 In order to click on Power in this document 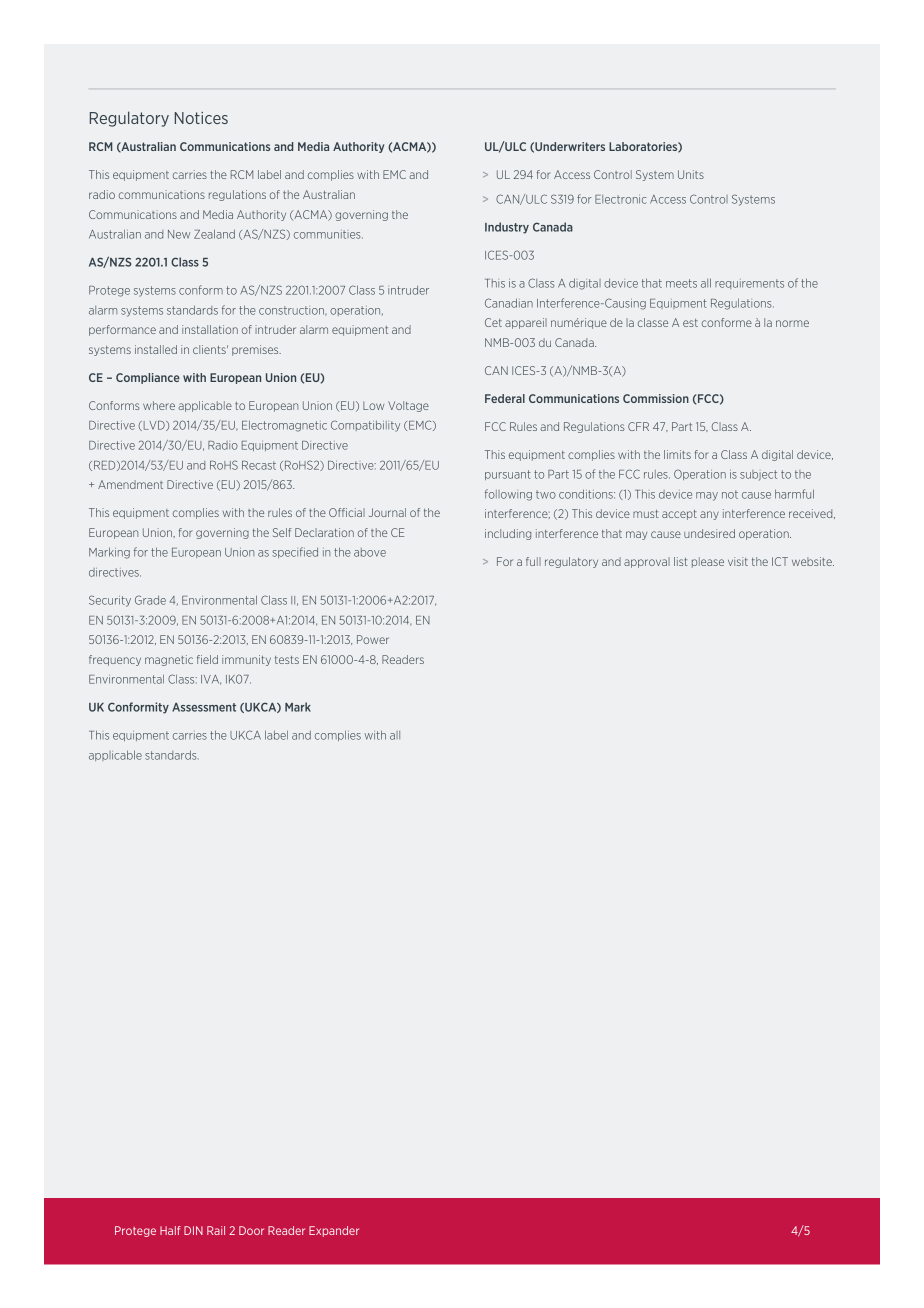, I will do `click(373, 639)`.
